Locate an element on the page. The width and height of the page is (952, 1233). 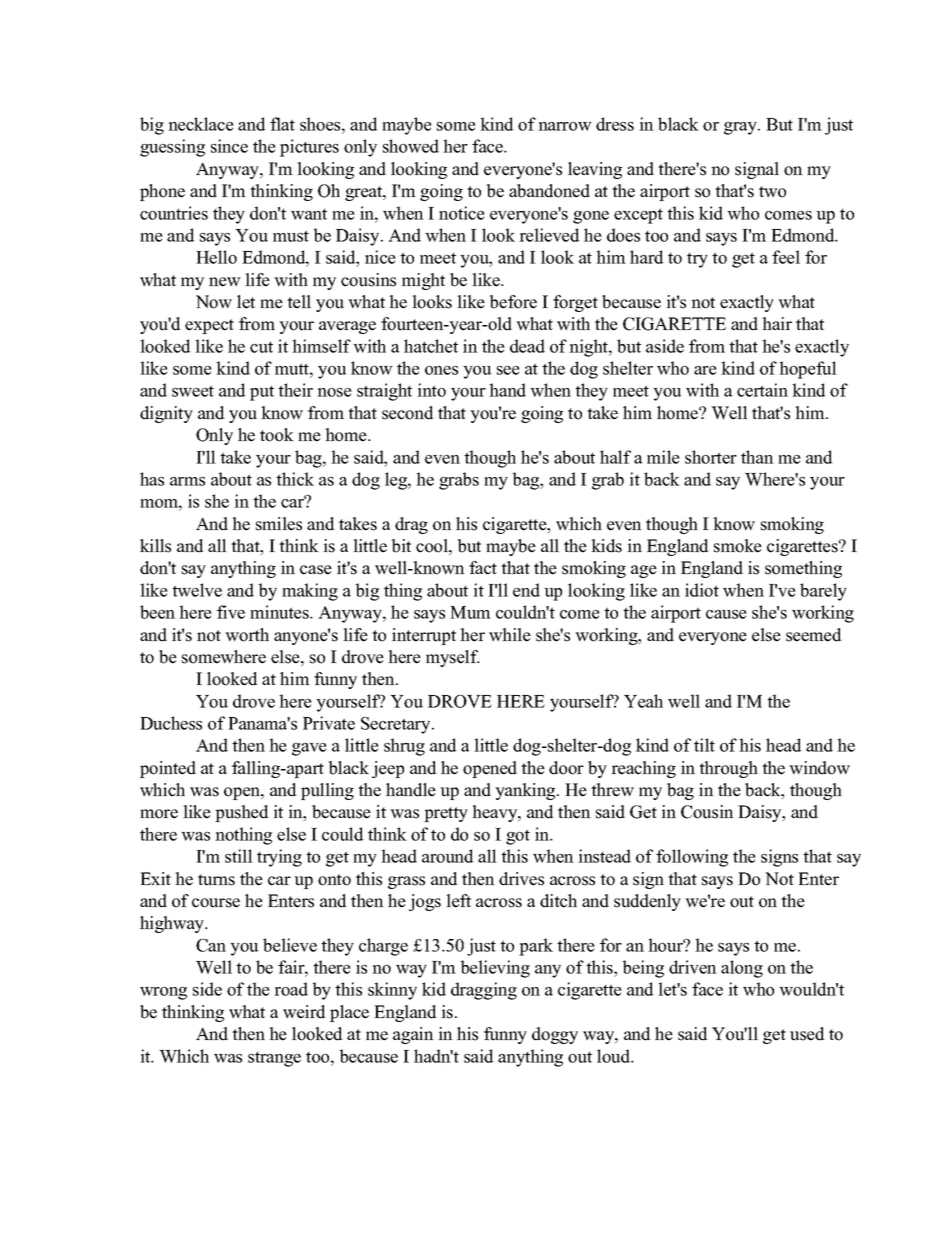
doggy is located at coordinates (555, 1035).
